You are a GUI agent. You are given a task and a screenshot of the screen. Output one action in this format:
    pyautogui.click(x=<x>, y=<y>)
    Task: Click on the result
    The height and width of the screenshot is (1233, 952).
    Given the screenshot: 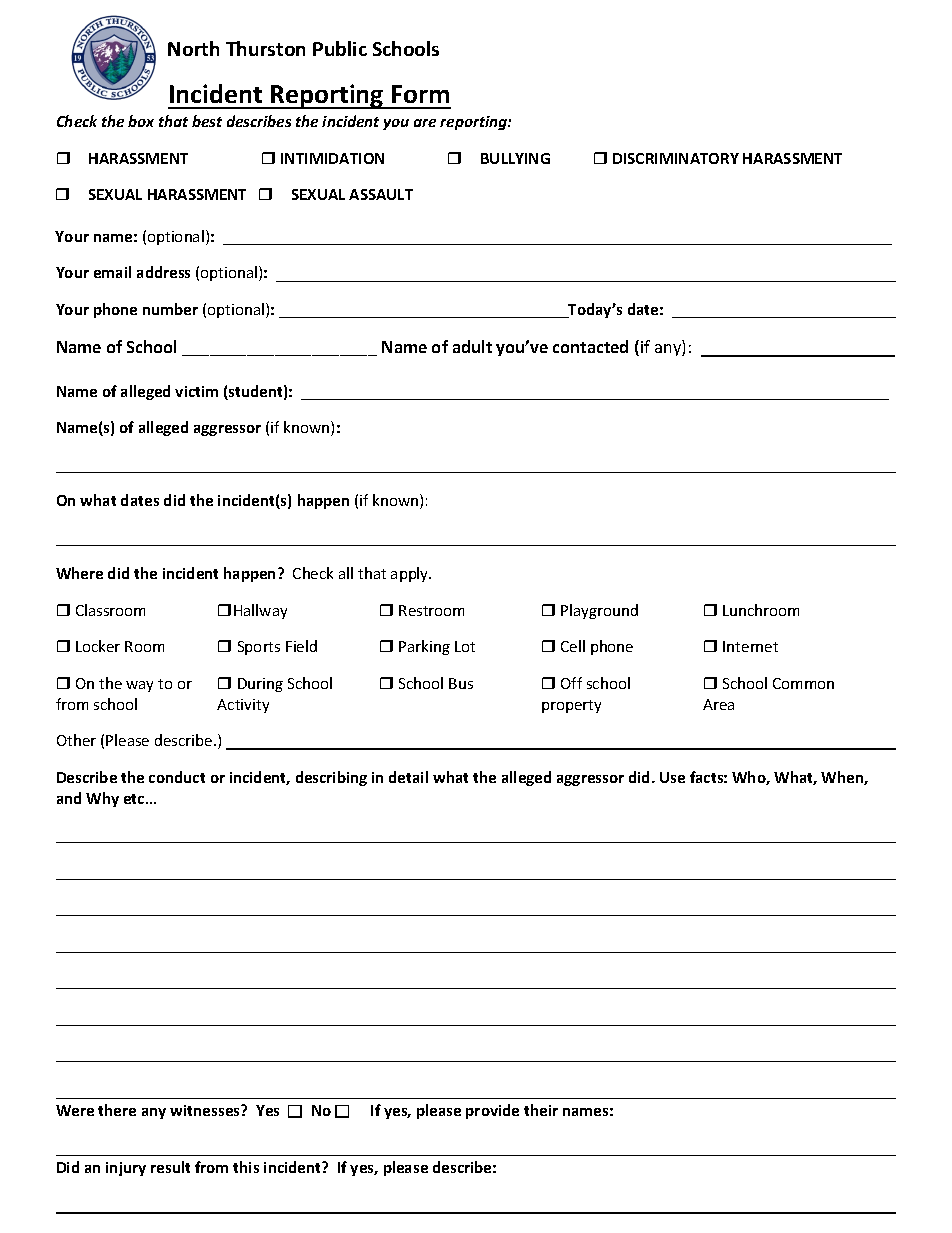 What is the action you would take?
    pyautogui.click(x=170, y=1167)
